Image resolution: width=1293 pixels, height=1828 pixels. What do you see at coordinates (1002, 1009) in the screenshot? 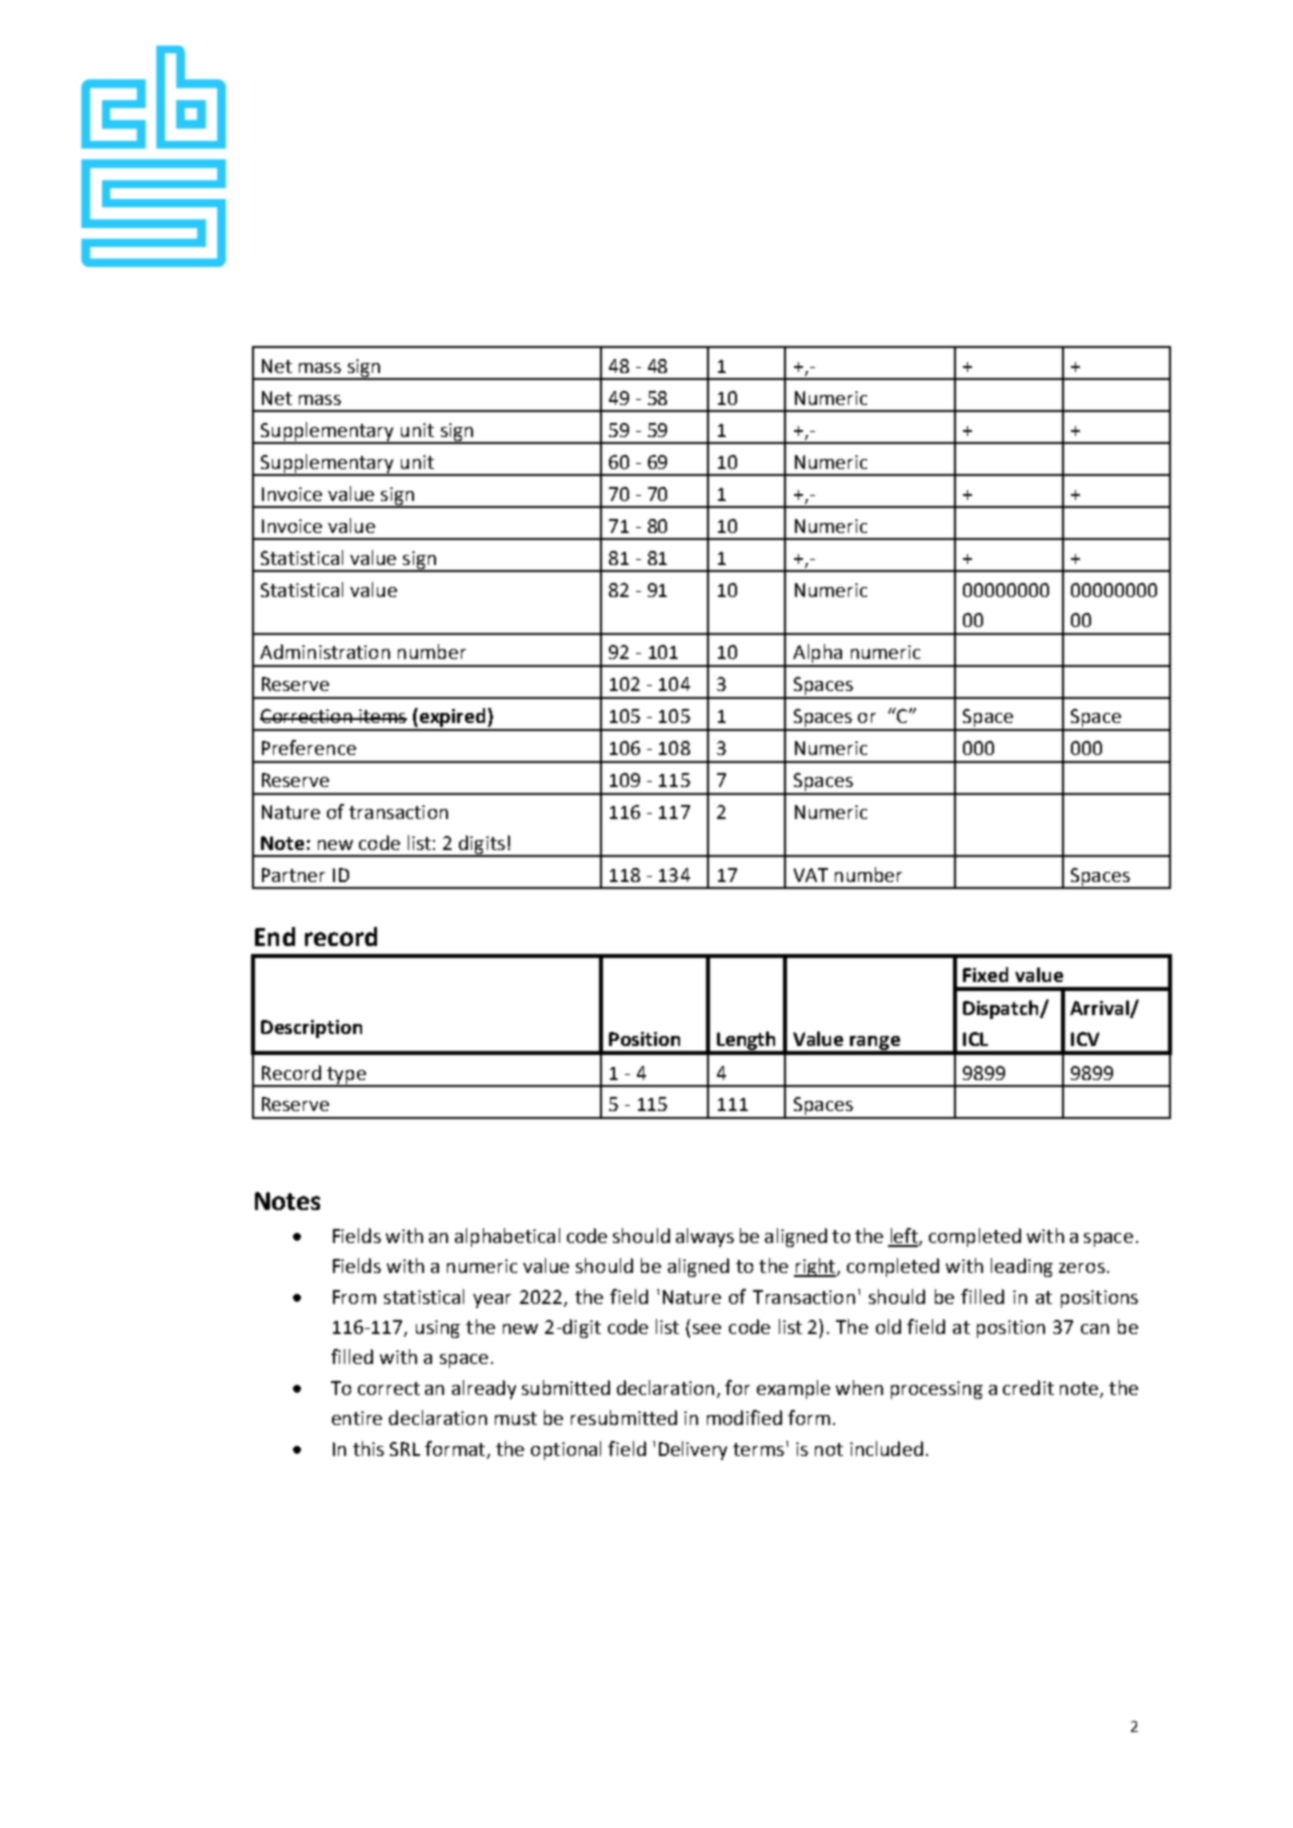
I see `Dispatch` at bounding box center [1002, 1009].
